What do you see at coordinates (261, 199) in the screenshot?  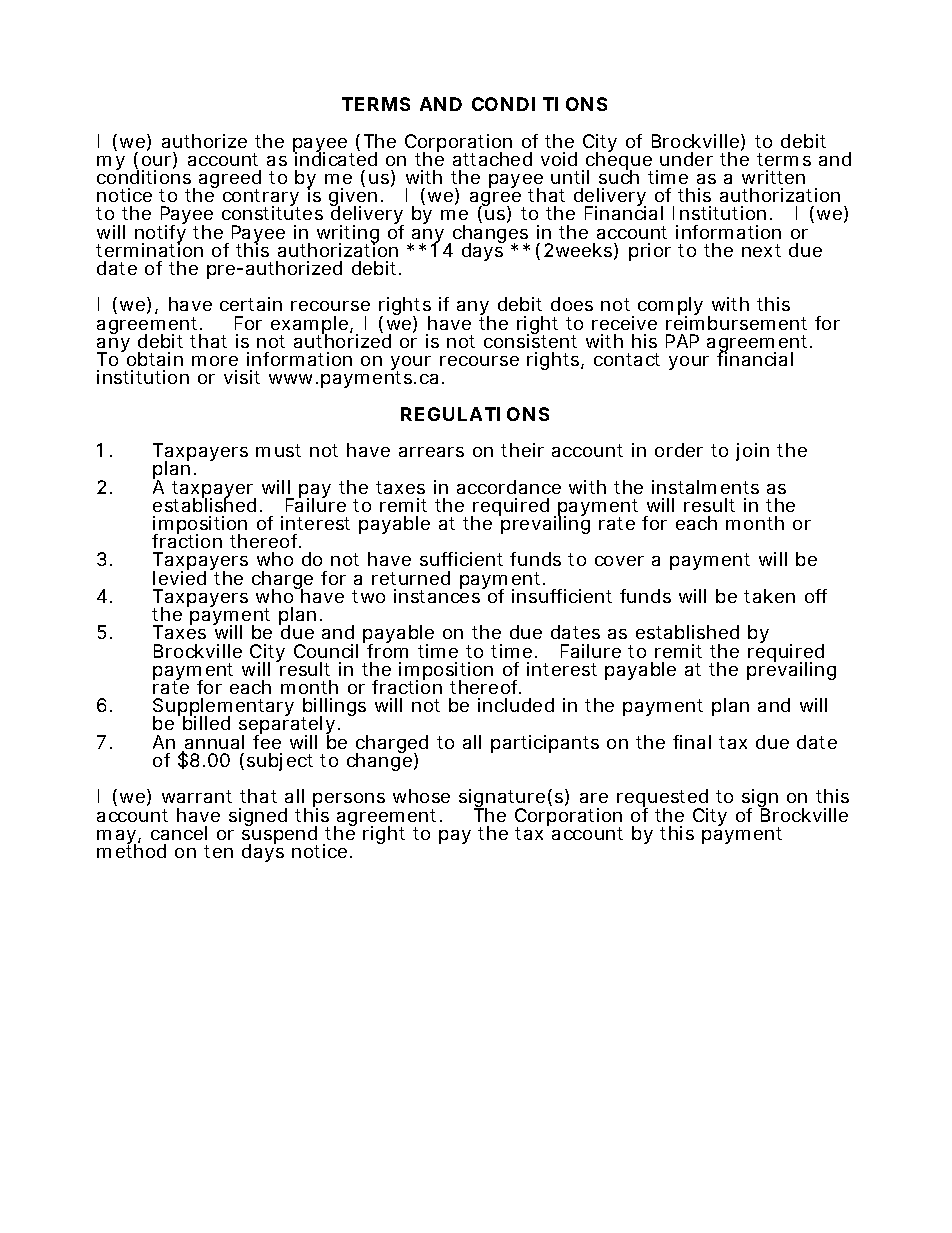 I see `contrary` at bounding box center [261, 199].
